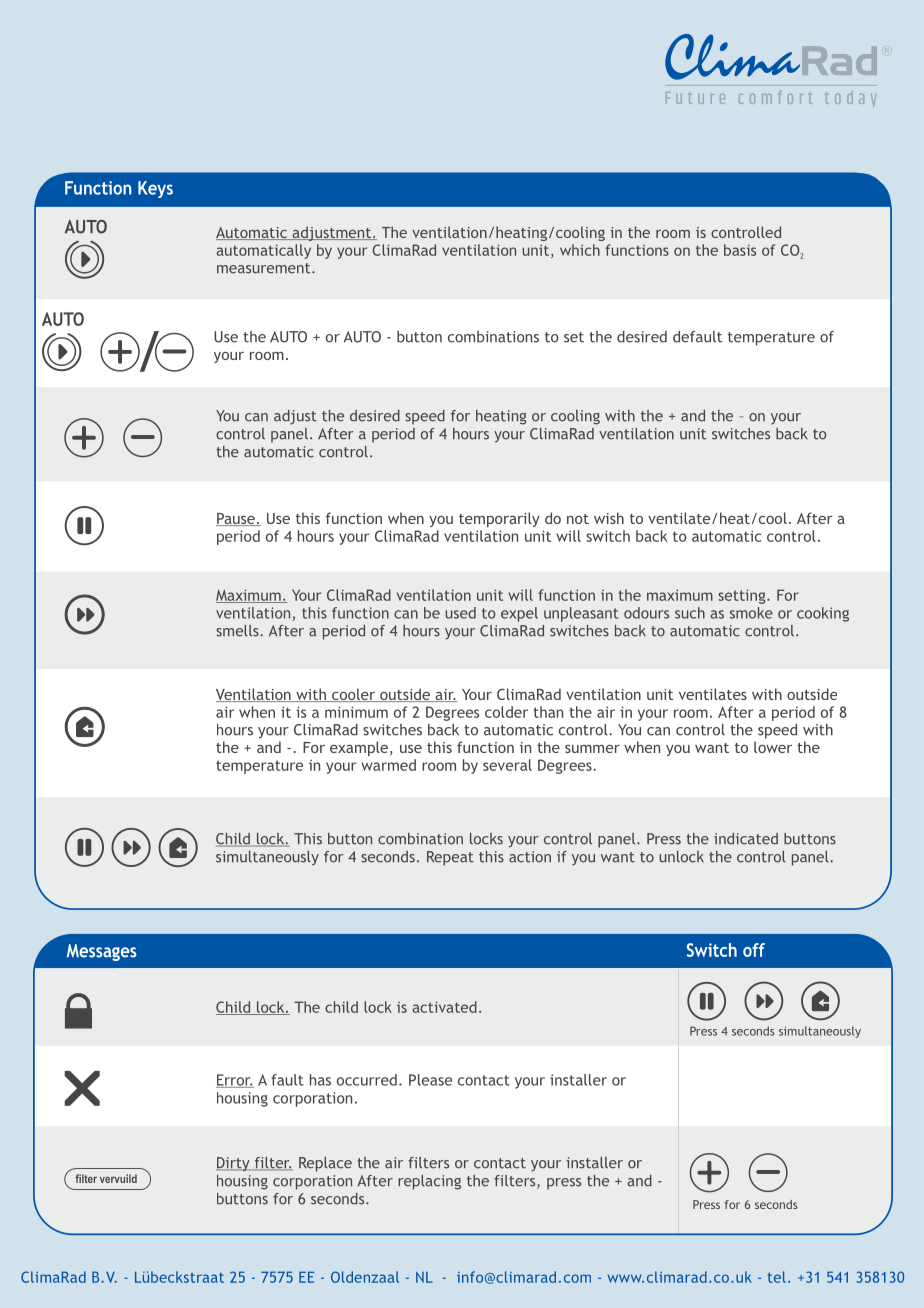  What do you see at coordinates (155, 189) in the screenshot?
I see `Keys` at bounding box center [155, 189].
